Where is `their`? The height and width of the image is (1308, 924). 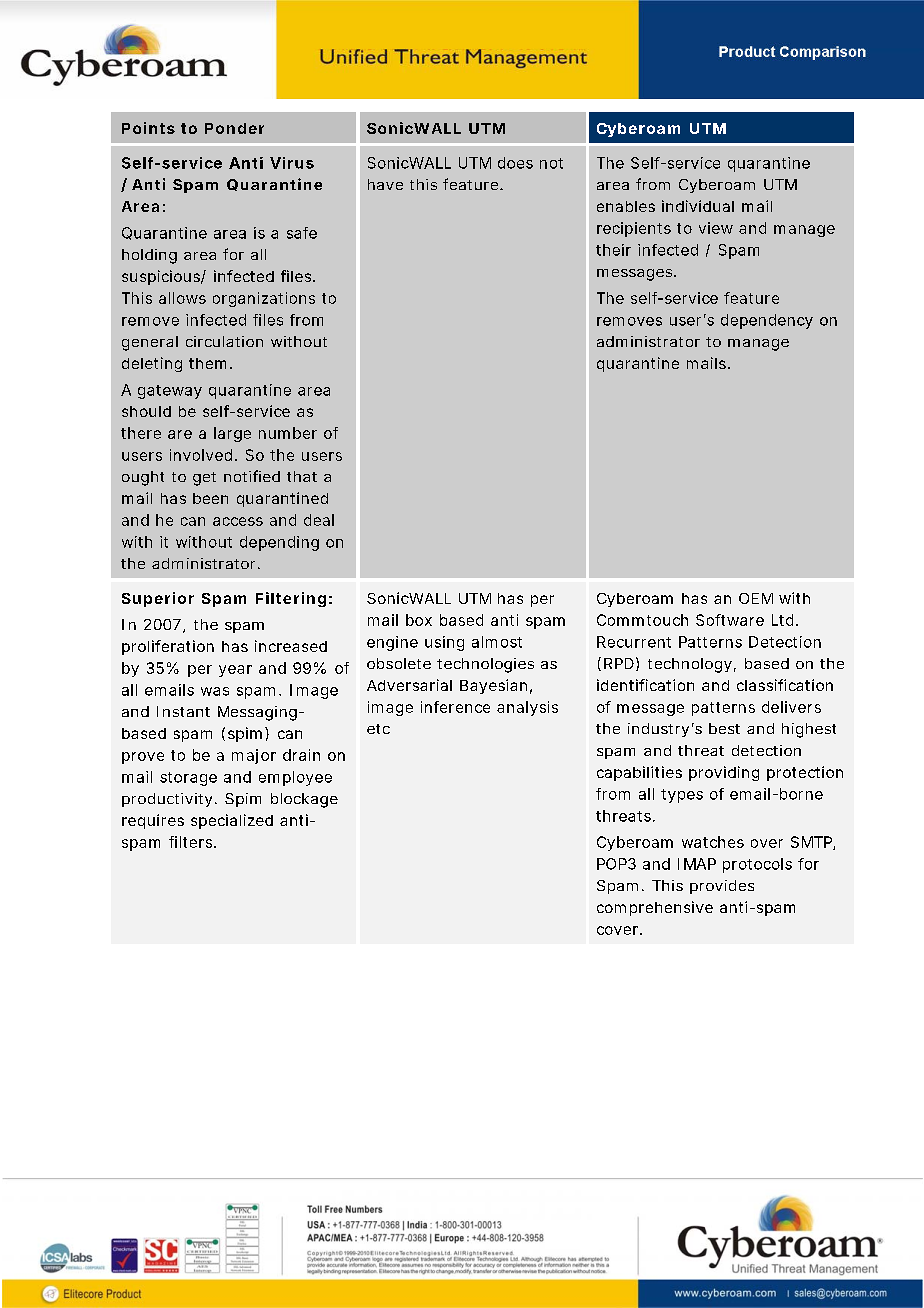 their is located at coordinates (613, 250).
